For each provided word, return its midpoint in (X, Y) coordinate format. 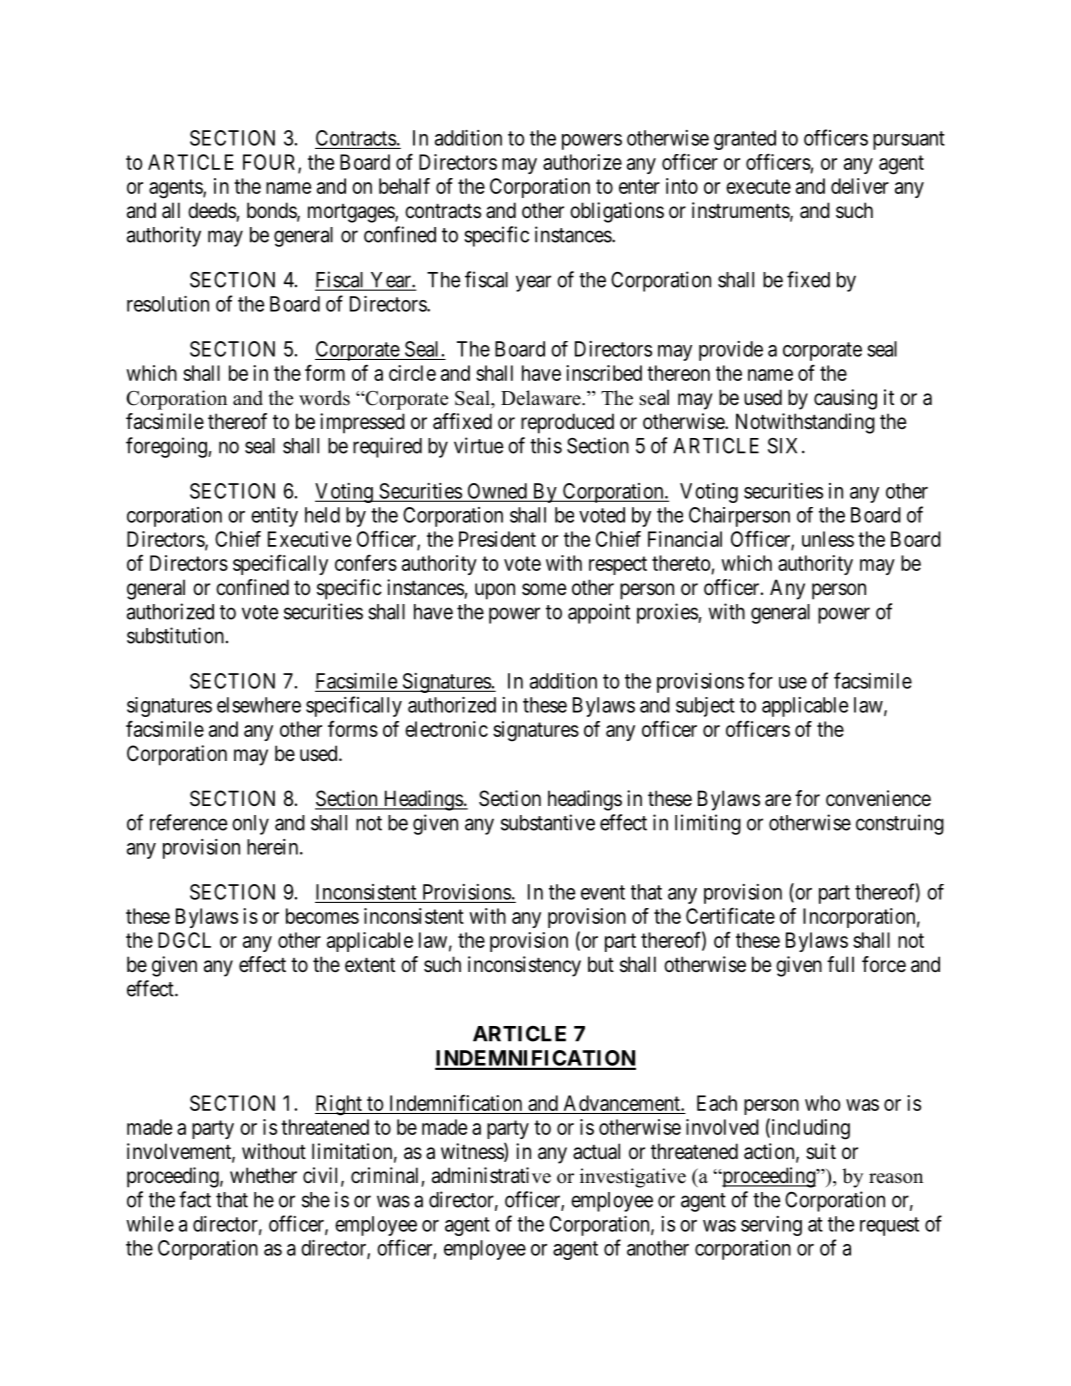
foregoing (167, 447)
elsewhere (259, 705)
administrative (491, 1175)
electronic (446, 729)
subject (705, 707)
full (840, 964)
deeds (212, 210)
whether (263, 1175)
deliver (860, 186)
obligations (617, 212)
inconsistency (524, 966)
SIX (785, 446)
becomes (322, 916)
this (546, 445)
